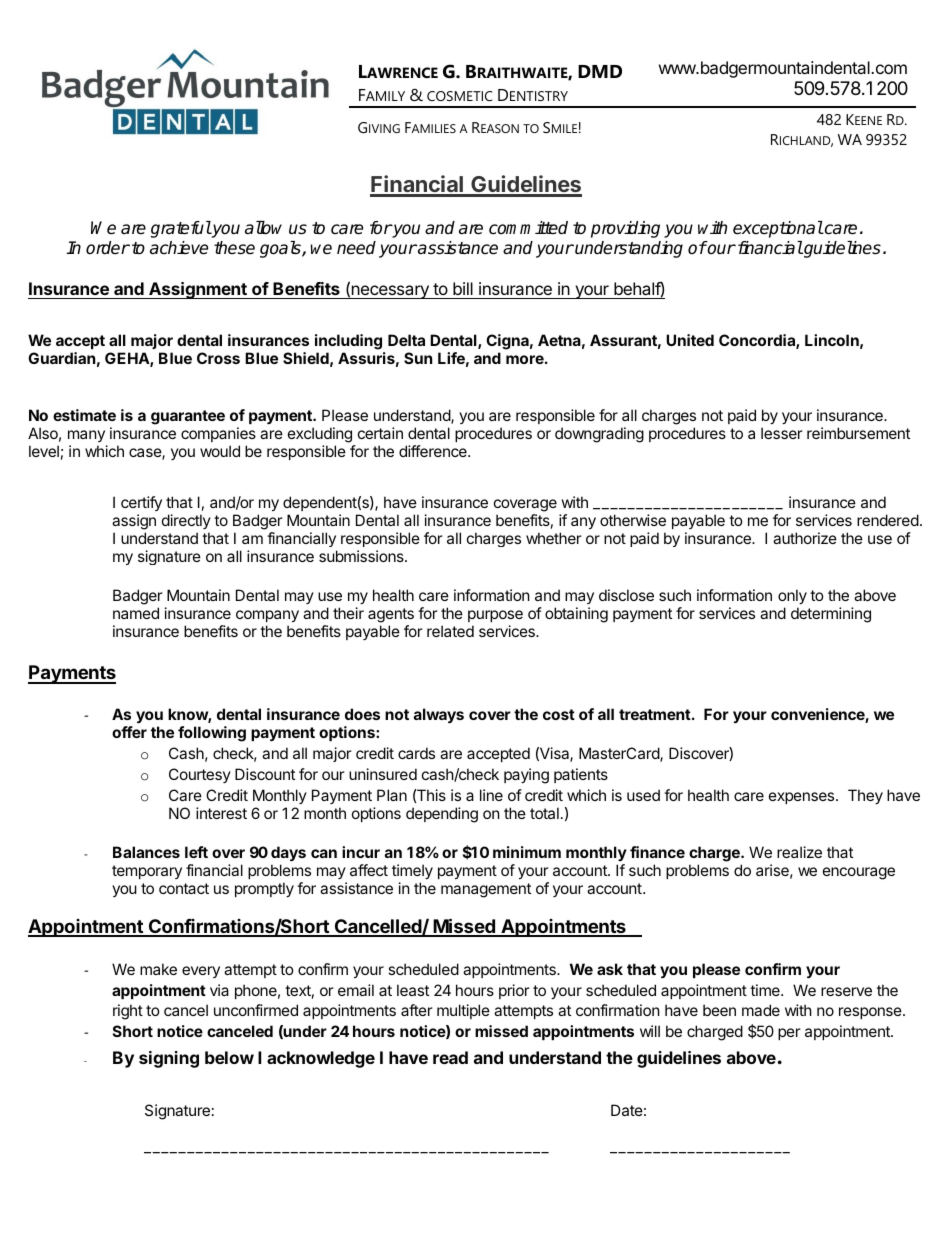 This image has height=1233, width=952. What do you see at coordinates (263, 227) in the image?
I see `allow` at bounding box center [263, 227].
